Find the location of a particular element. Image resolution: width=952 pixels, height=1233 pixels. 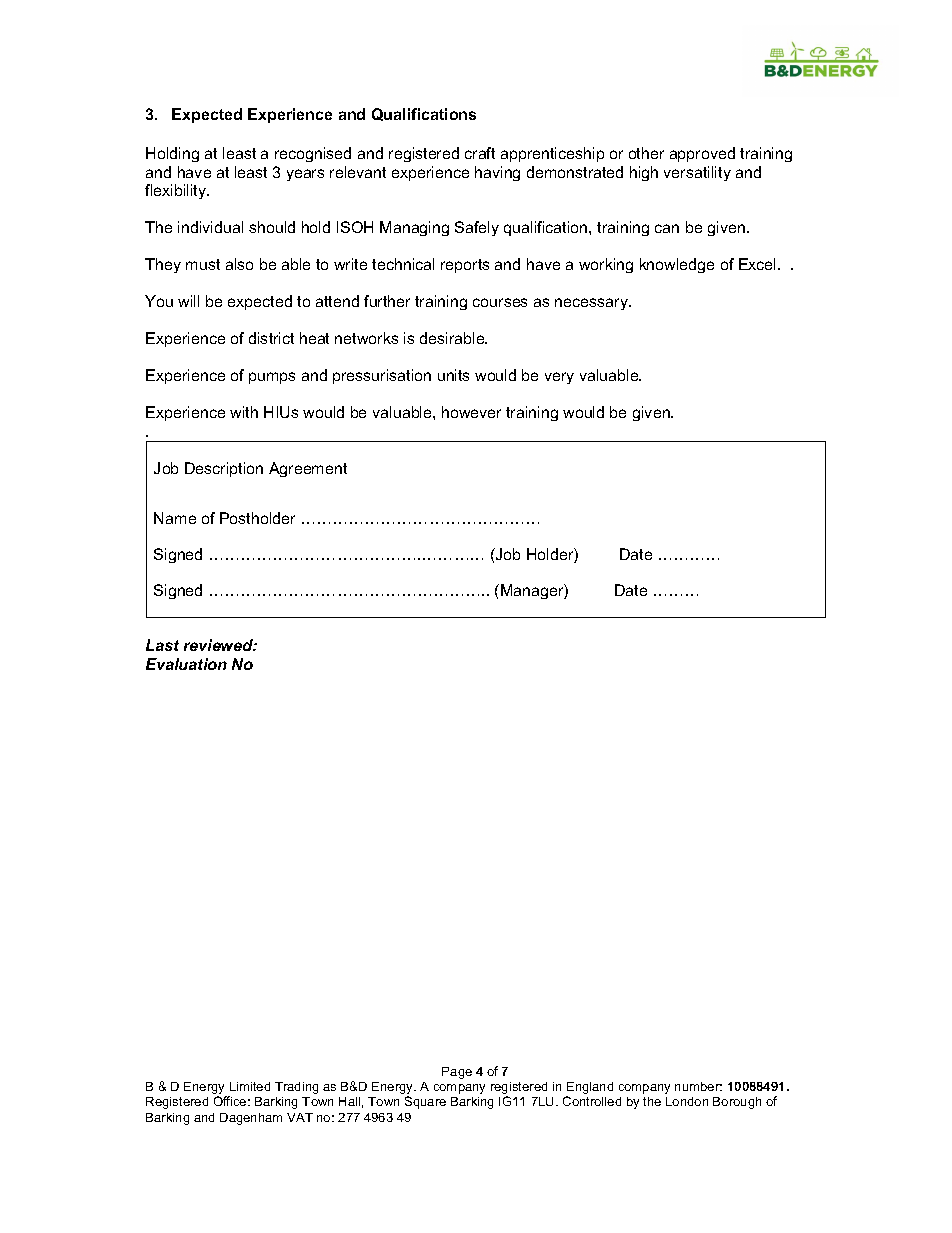

versatility is located at coordinates (697, 173).
